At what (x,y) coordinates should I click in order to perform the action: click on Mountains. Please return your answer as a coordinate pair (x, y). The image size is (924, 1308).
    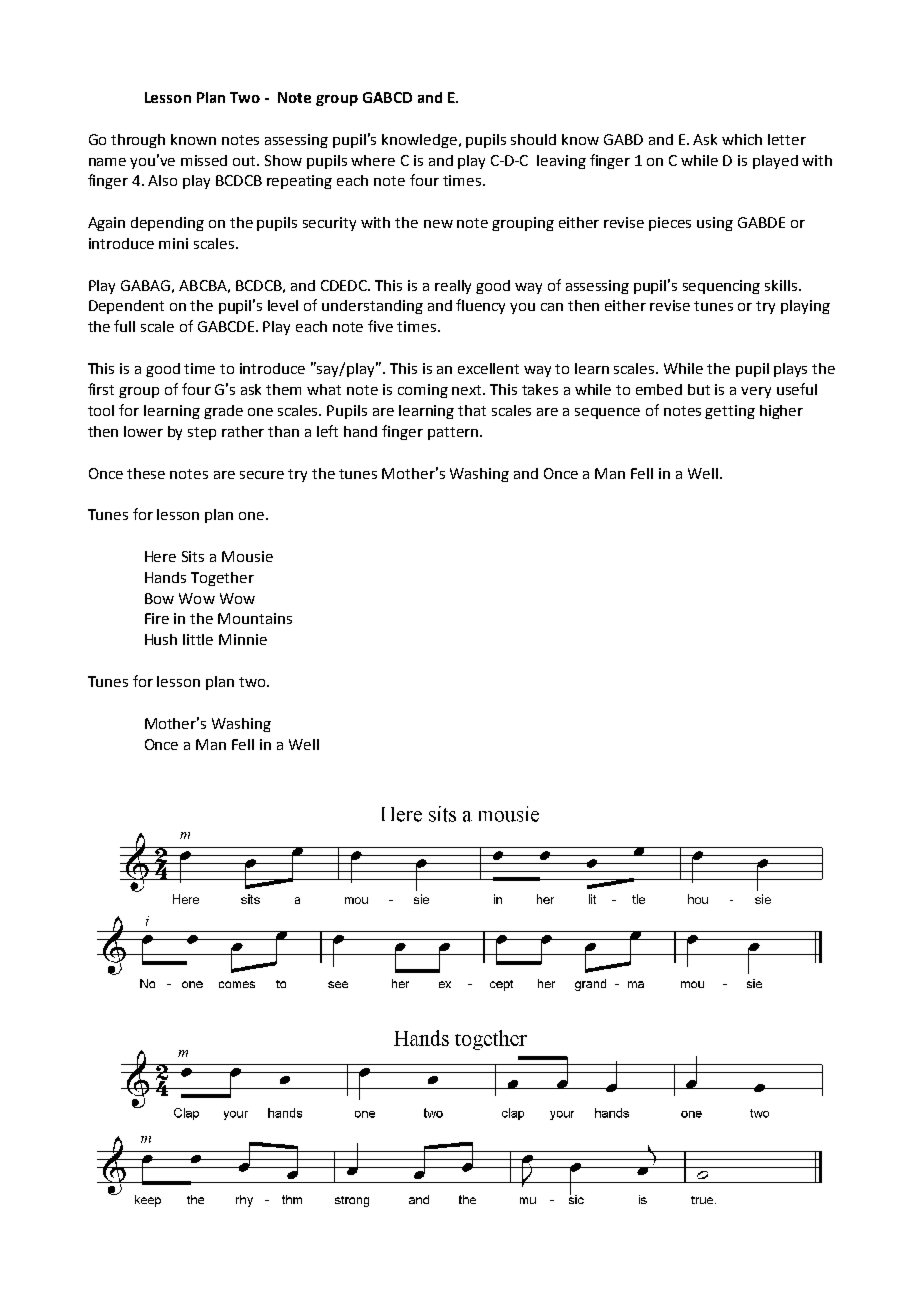
    Looking at the image, I should click on (255, 618).
